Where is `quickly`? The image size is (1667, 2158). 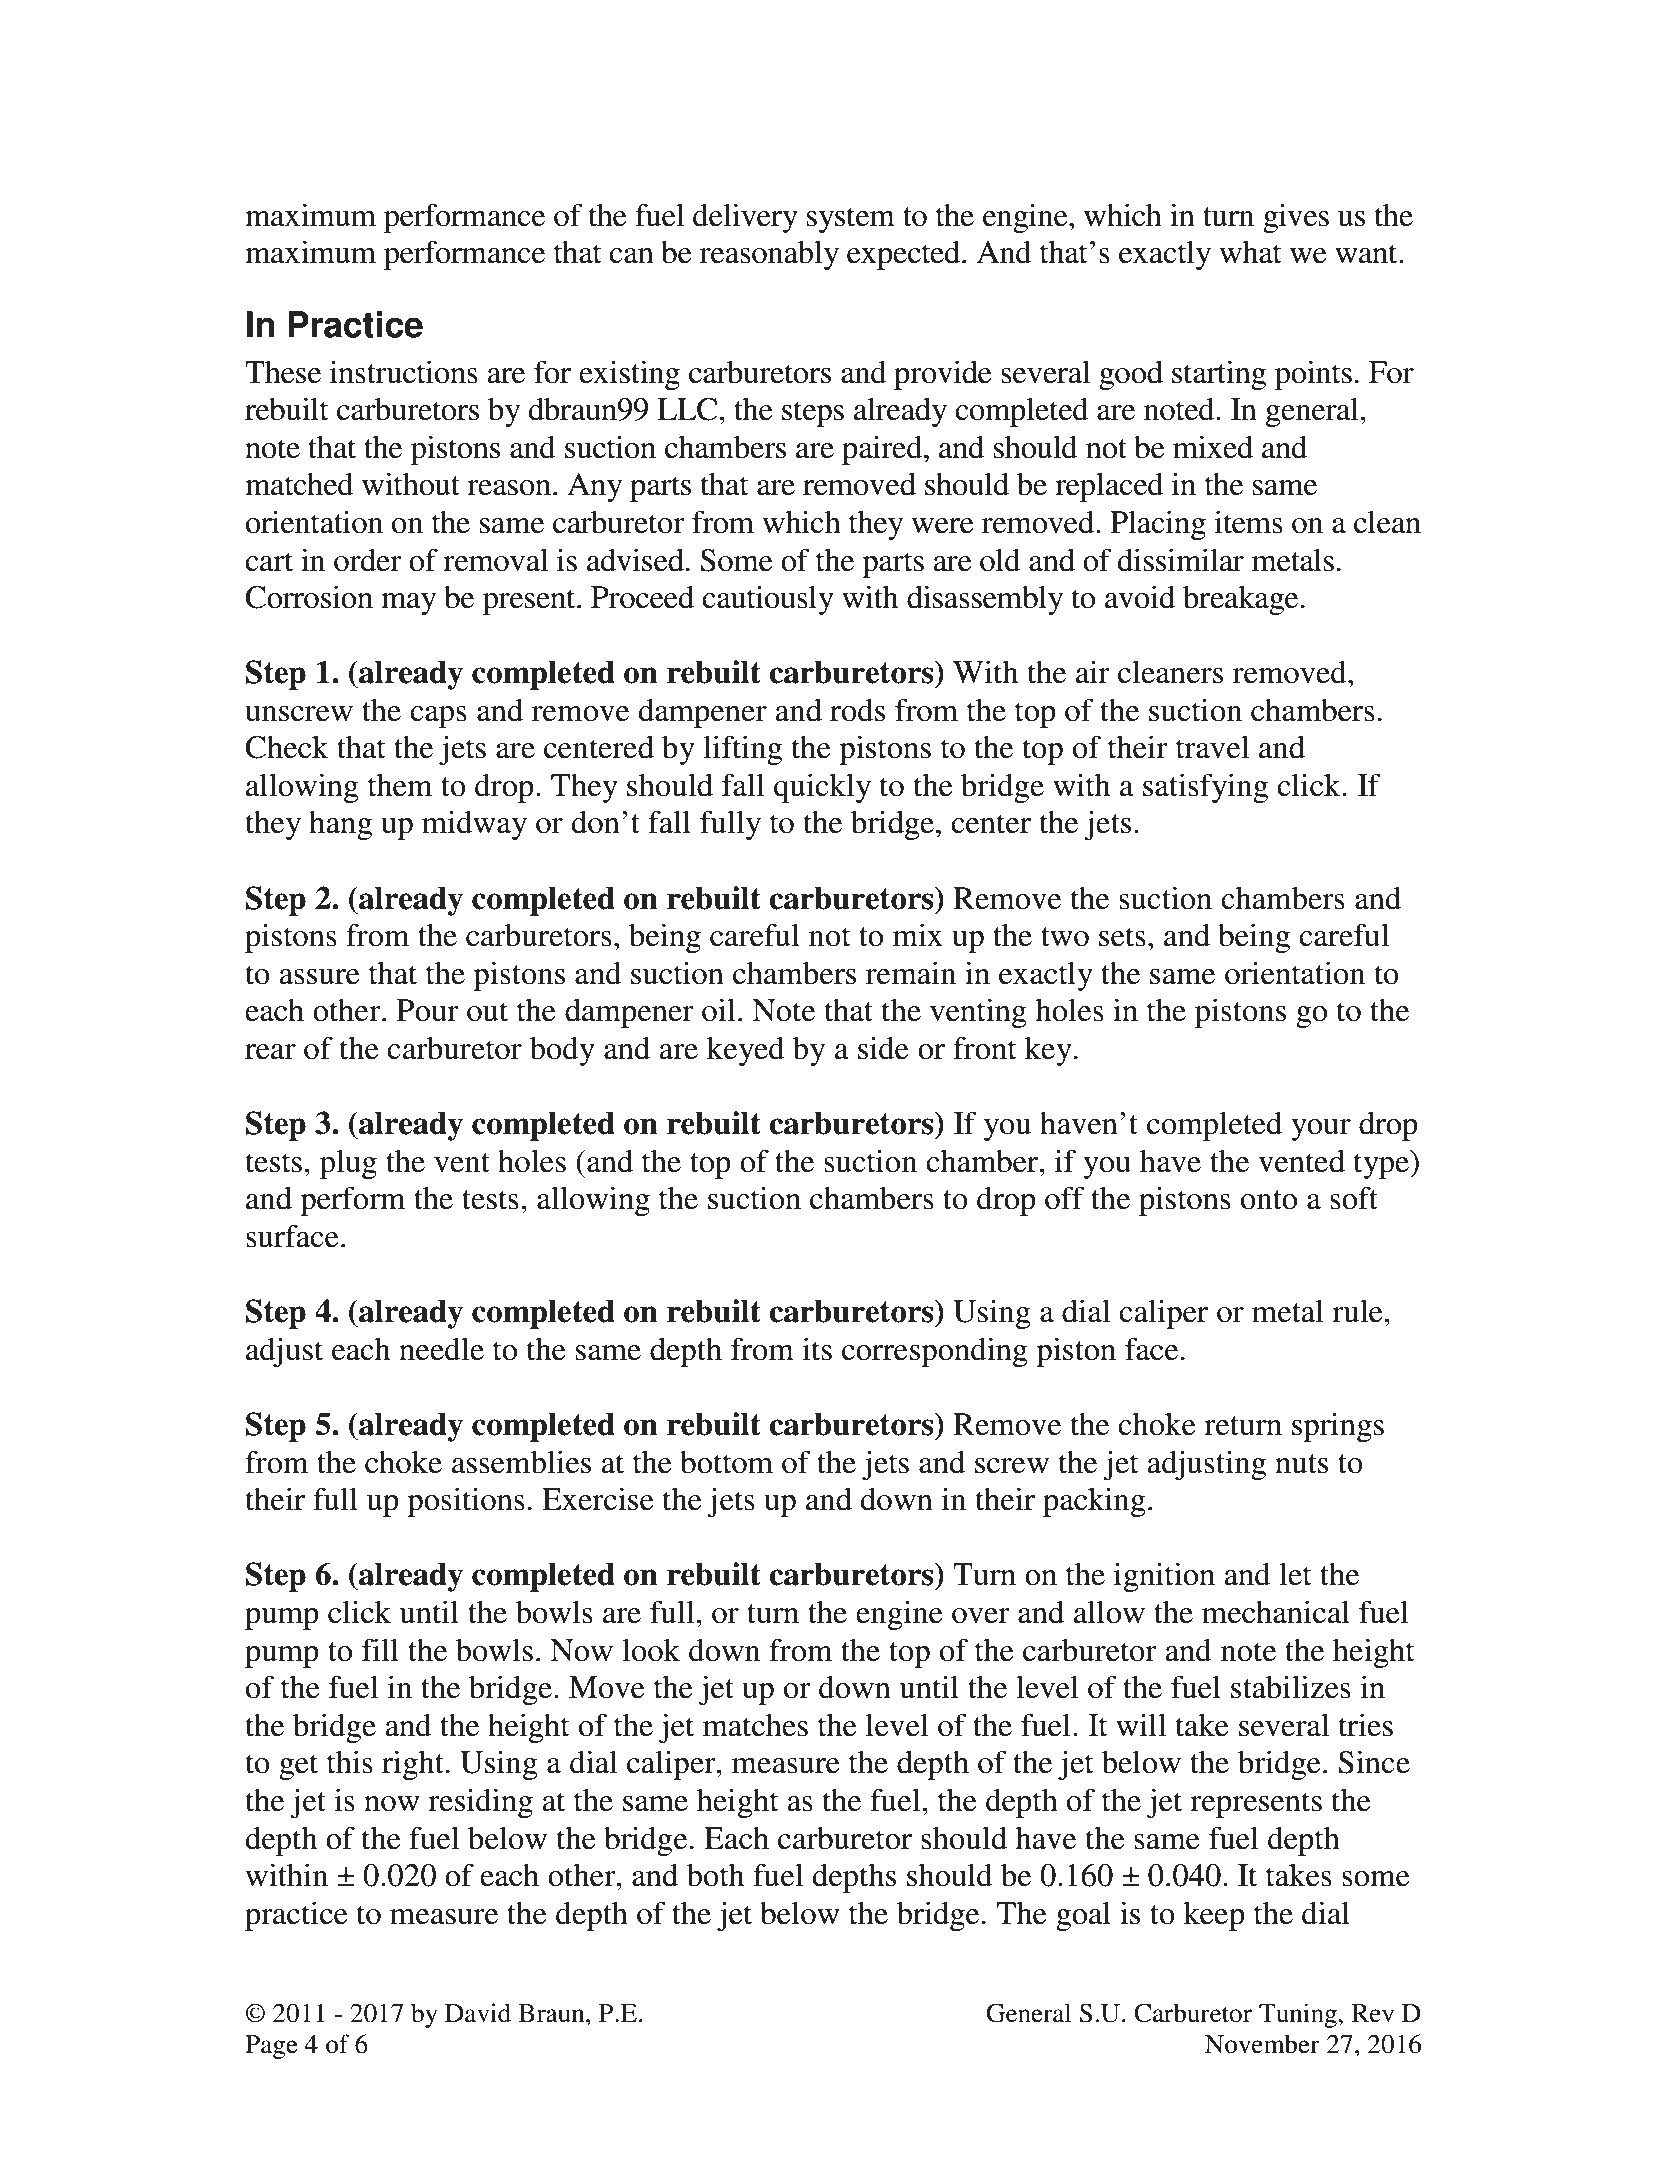
quickly is located at coordinates (822, 788).
